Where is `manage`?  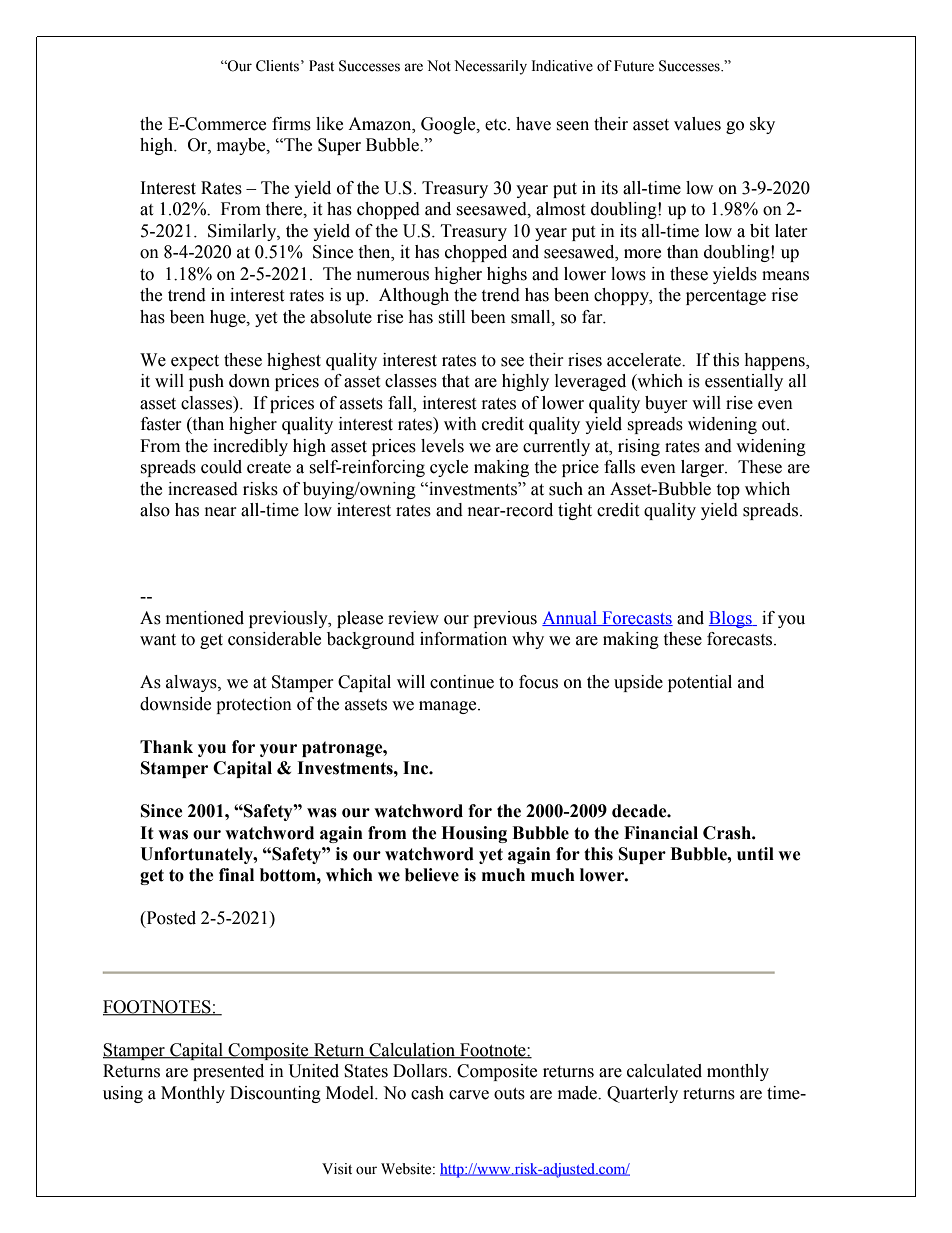 manage is located at coordinates (449, 707).
